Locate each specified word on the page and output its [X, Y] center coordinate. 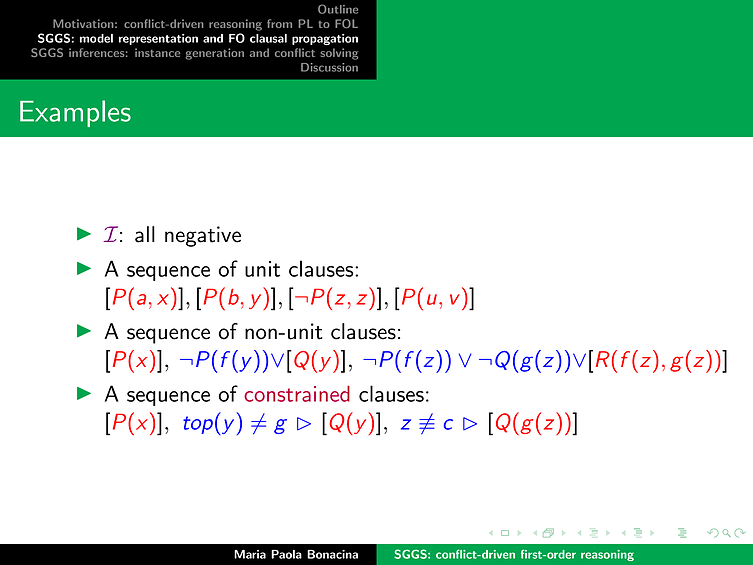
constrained [297, 394]
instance [157, 52]
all [145, 234]
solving [339, 54]
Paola [286, 554]
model [96, 38]
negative [203, 236]
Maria [250, 554]
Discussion [329, 67]
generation [215, 54]
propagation [325, 39]
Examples [75, 113]
